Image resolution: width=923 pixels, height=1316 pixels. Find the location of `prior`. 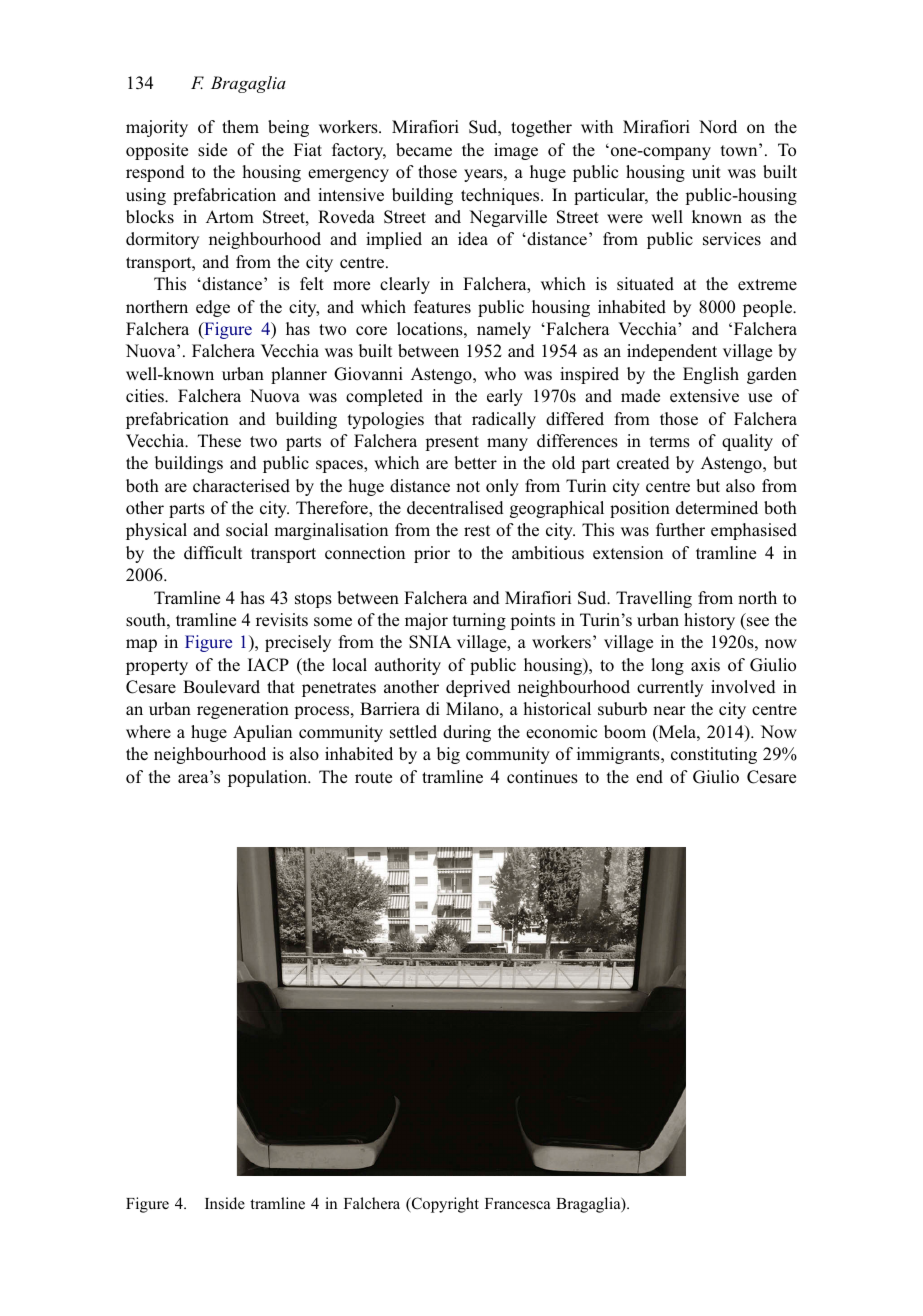

prior is located at coordinates (432, 554).
